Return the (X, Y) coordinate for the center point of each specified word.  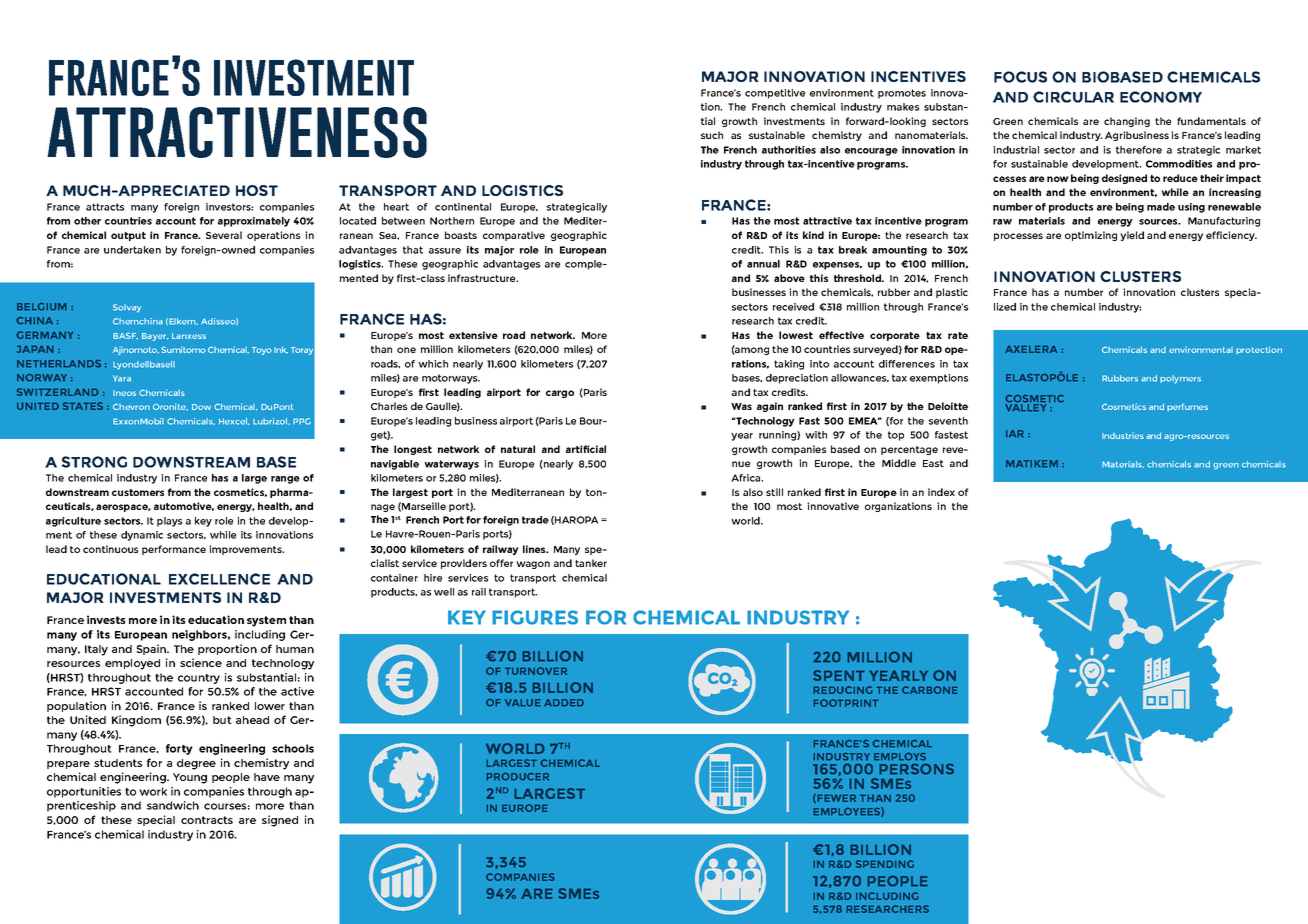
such (712, 135)
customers (138, 492)
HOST (257, 190)
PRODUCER (517, 776)
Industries (1123, 435)
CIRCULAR (1073, 97)
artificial (586, 449)
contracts (207, 820)
